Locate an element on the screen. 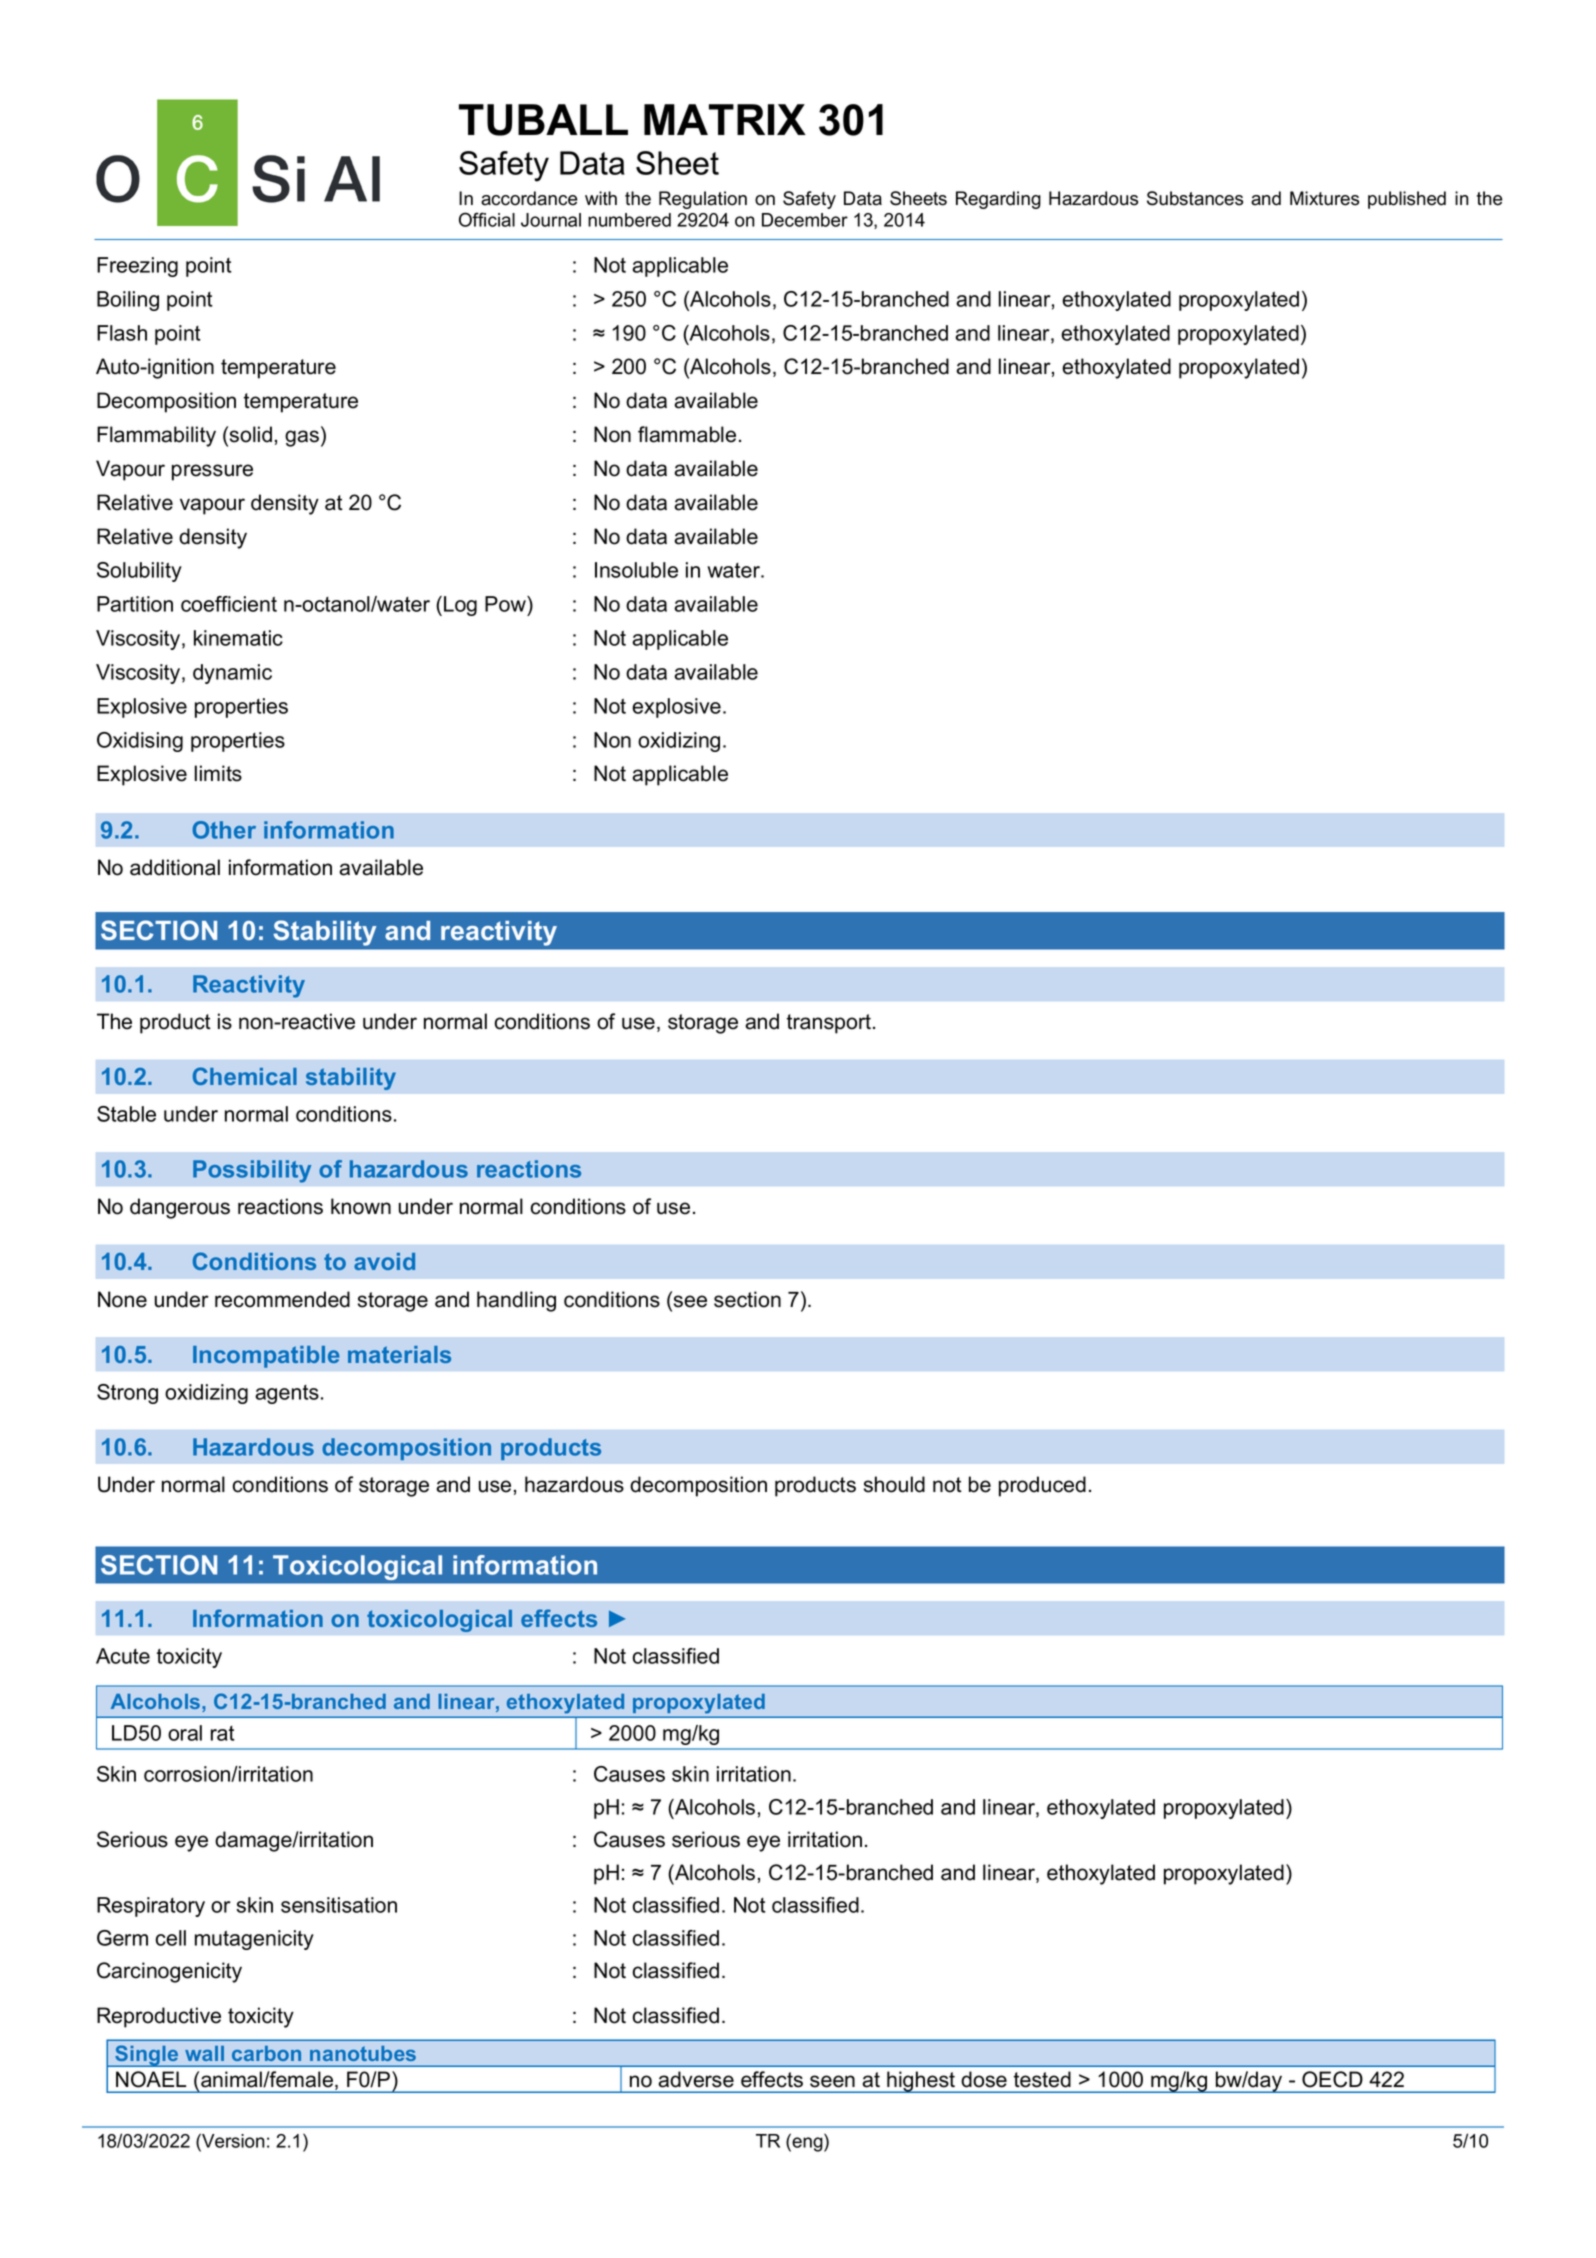  Mixtures is located at coordinates (1324, 198).
